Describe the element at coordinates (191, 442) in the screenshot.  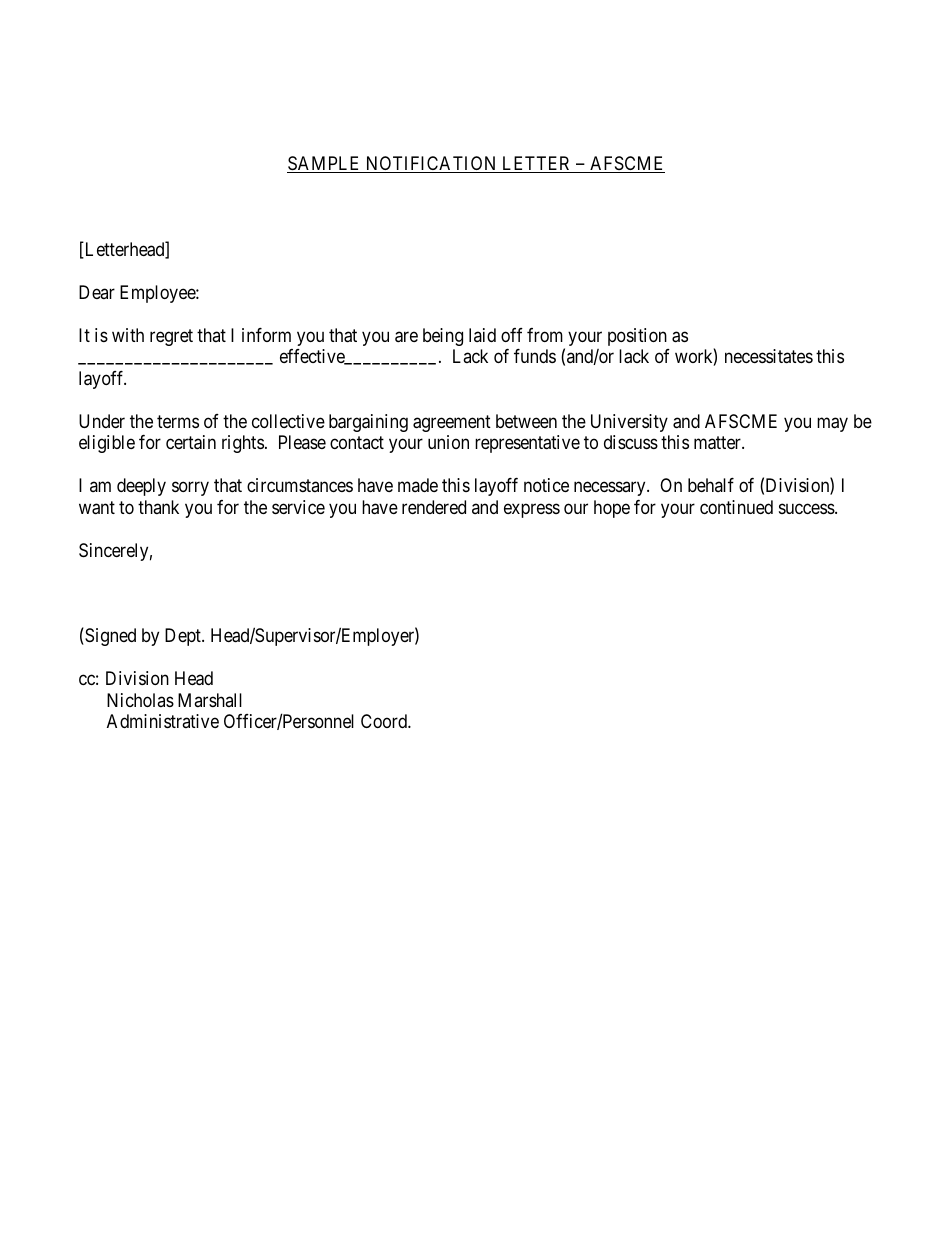
I see `certain` at that location.
